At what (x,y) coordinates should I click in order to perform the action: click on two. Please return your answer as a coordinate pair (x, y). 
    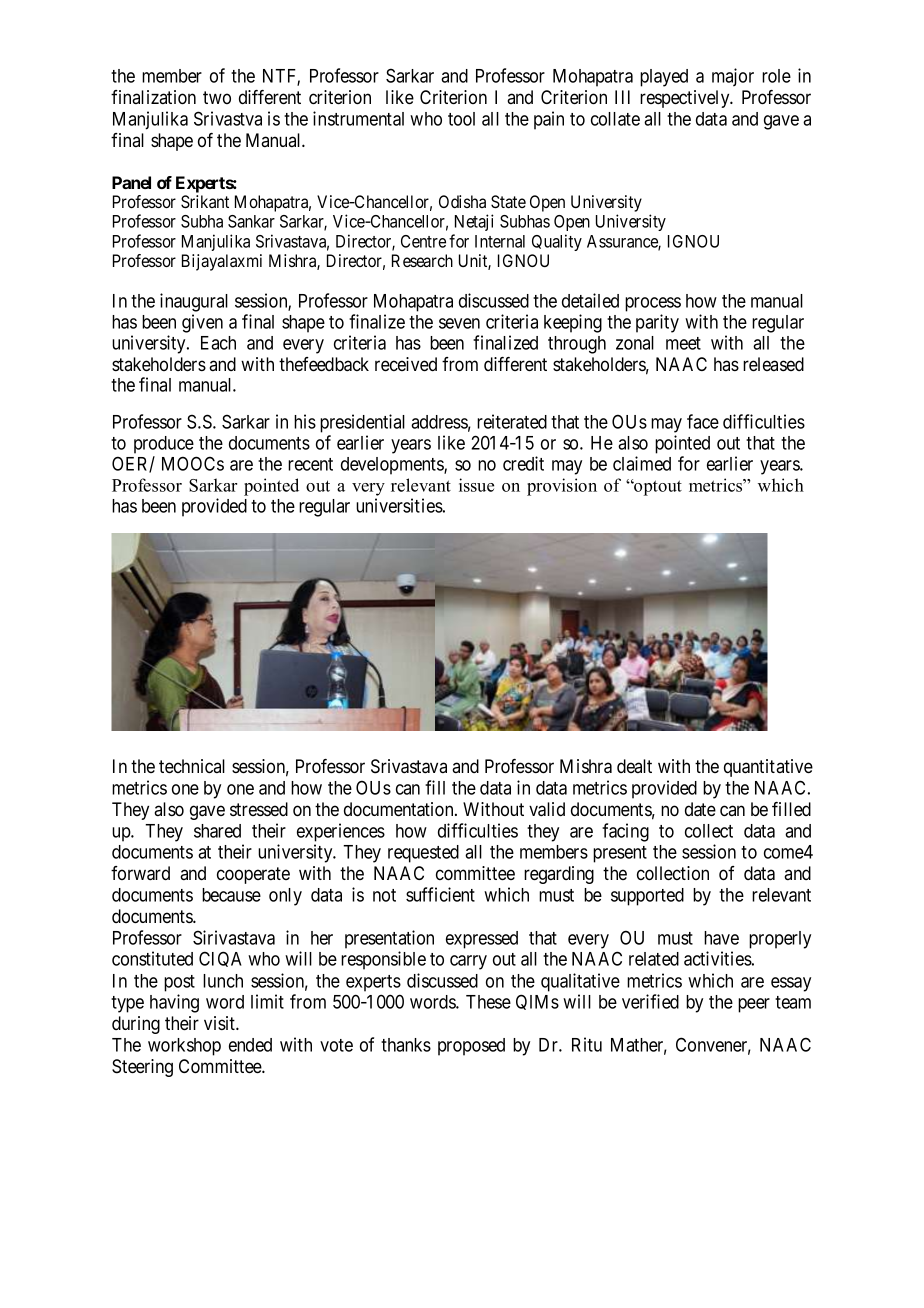
    Looking at the image, I should click on (217, 97).
